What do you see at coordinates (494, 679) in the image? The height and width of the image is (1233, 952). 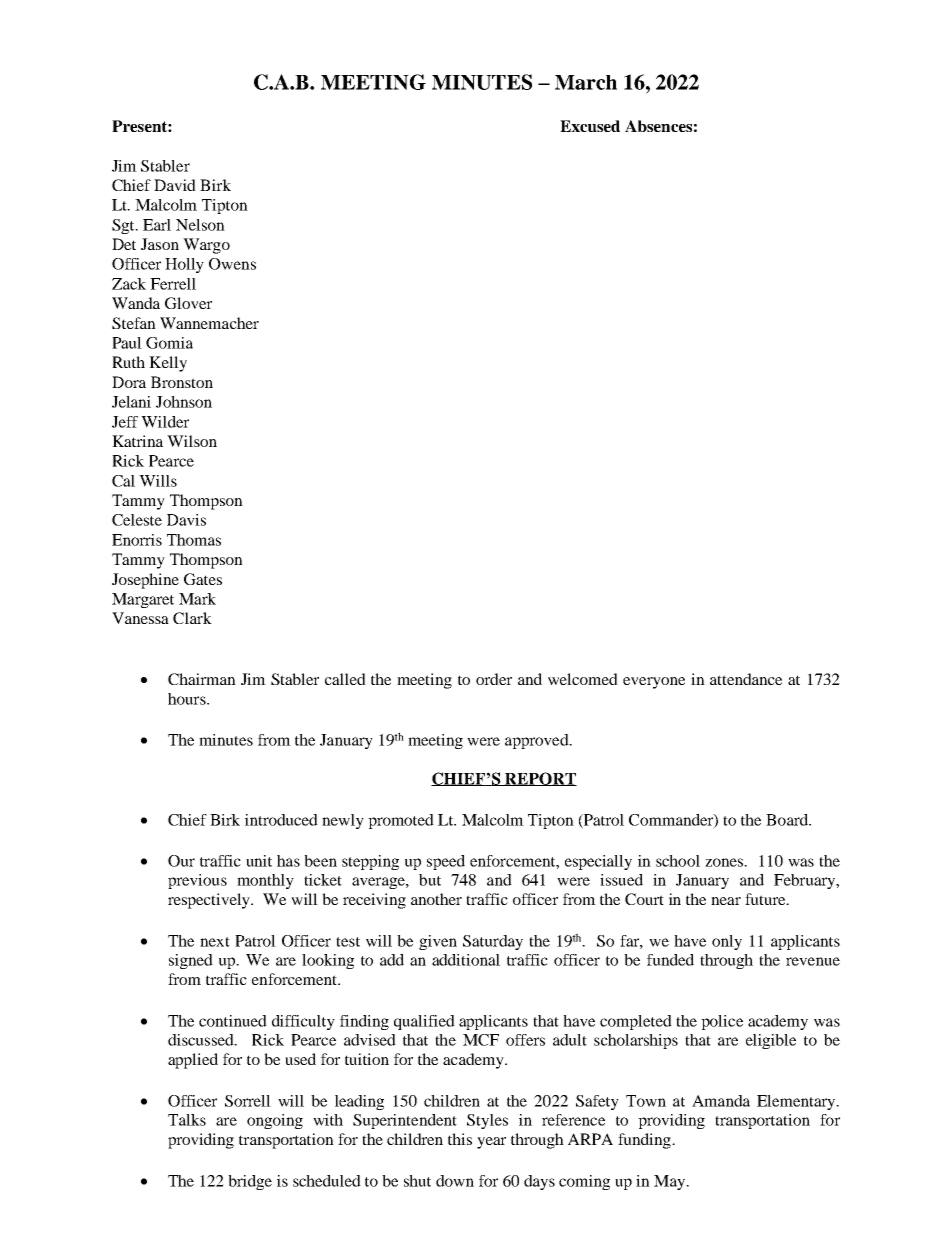 I see `order` at bounding box center [494, 679].
